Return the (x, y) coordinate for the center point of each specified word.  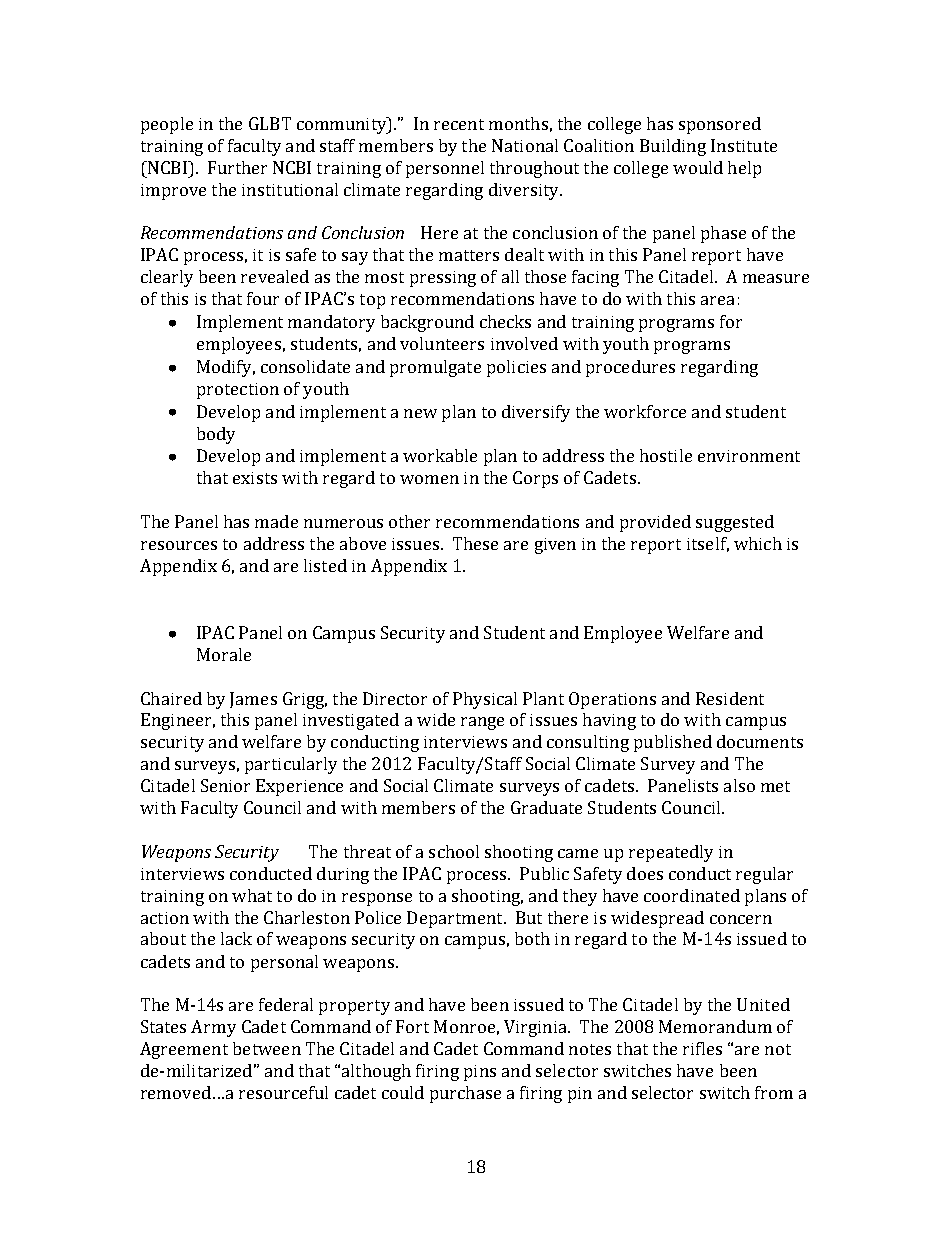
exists (255, 478)
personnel (445, 169)
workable (440, 455)
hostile (666, 455)
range (482, 723)
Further (237, 167)
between (267, 1048)
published (673, 743)
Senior (225, 785)
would (698, 167)
